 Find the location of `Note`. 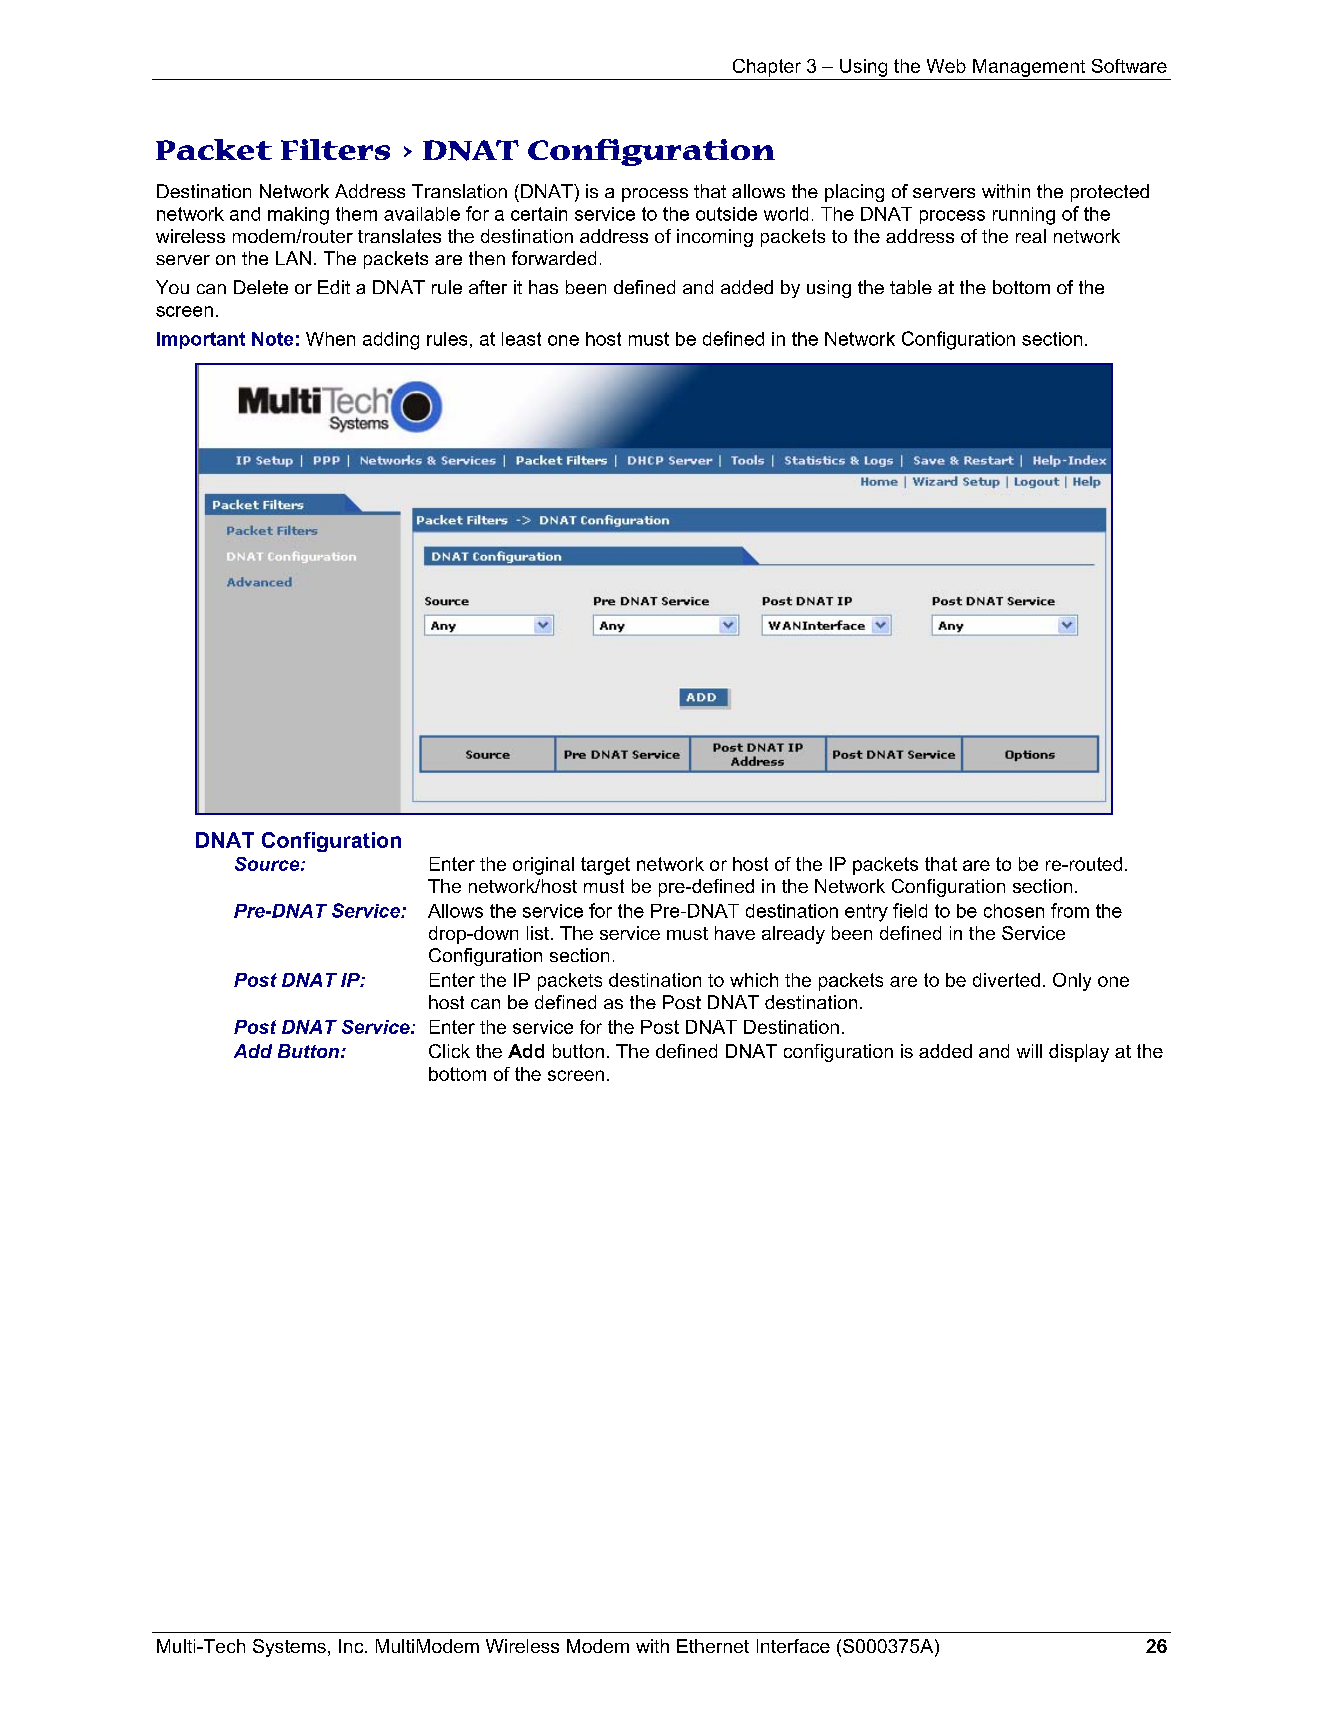

Note is located at coordinates (272, 339).
